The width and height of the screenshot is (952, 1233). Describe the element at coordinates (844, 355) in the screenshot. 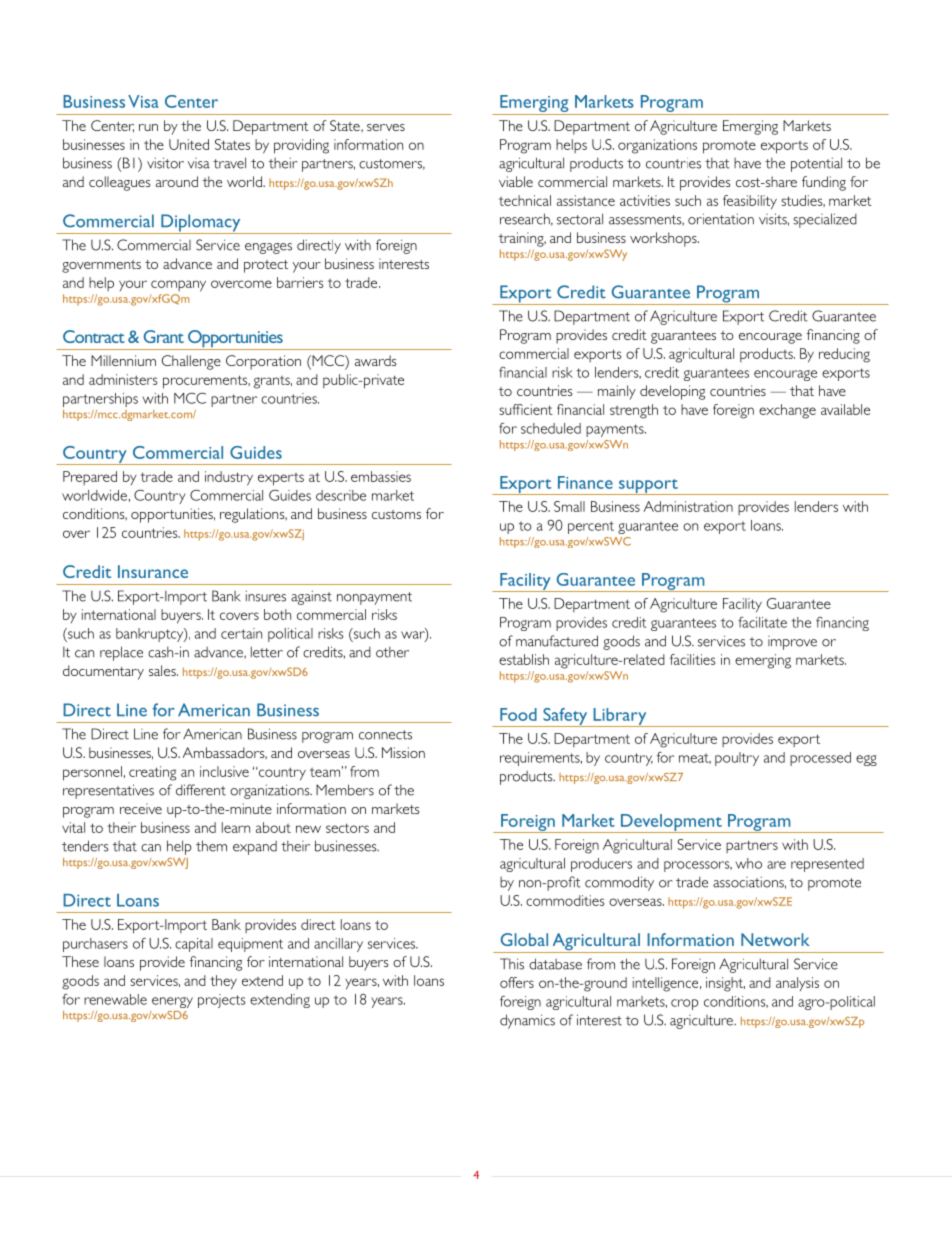

I see `reducing` at that location.
